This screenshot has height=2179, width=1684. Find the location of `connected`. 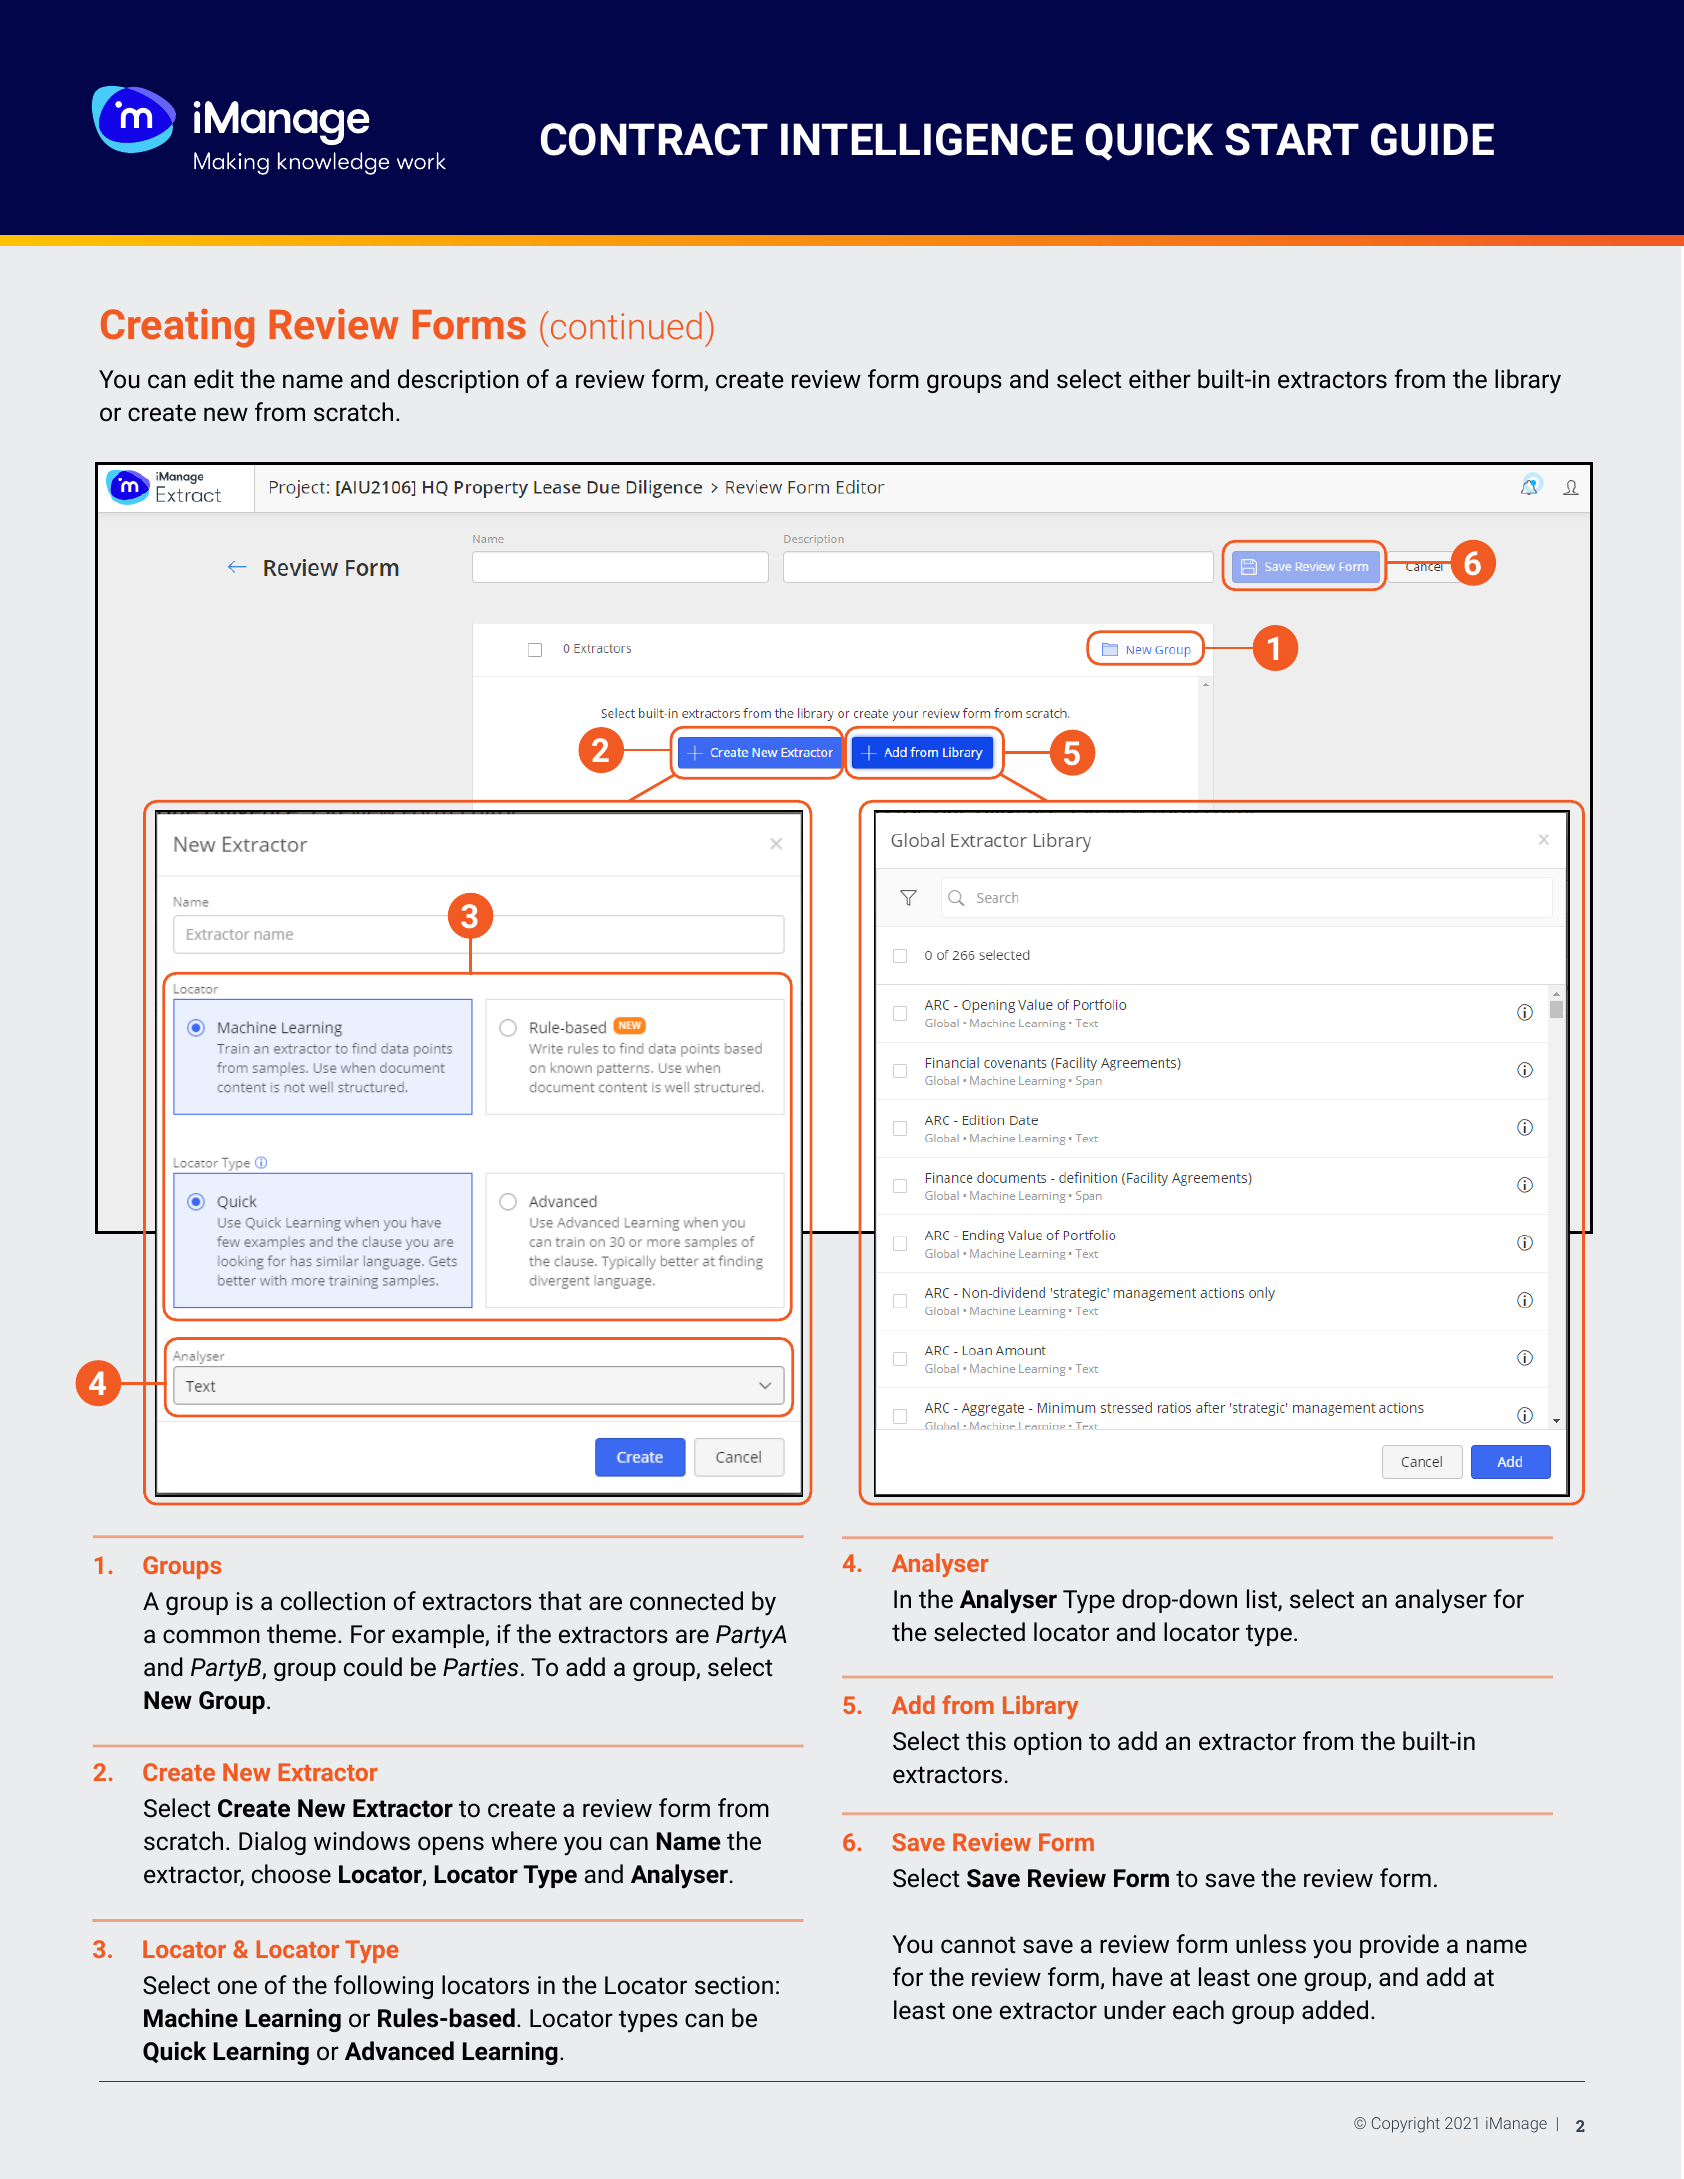

connected is located at coordinates (686, 1601).
